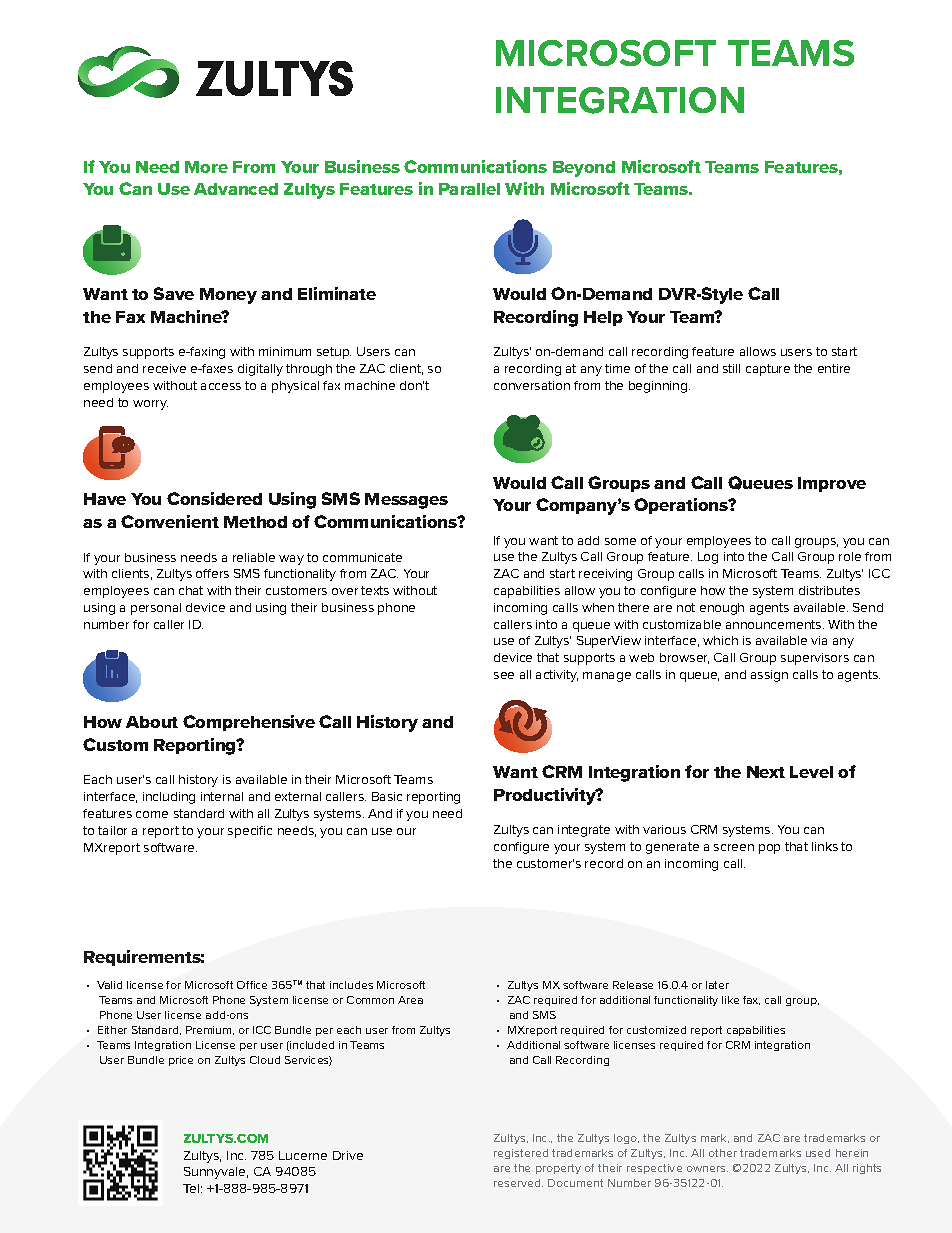 The image size is (952, 1233). What do you see at coordinates (584, 169) in the image?
I see `Beyond` at bounding box center [584, 169].
